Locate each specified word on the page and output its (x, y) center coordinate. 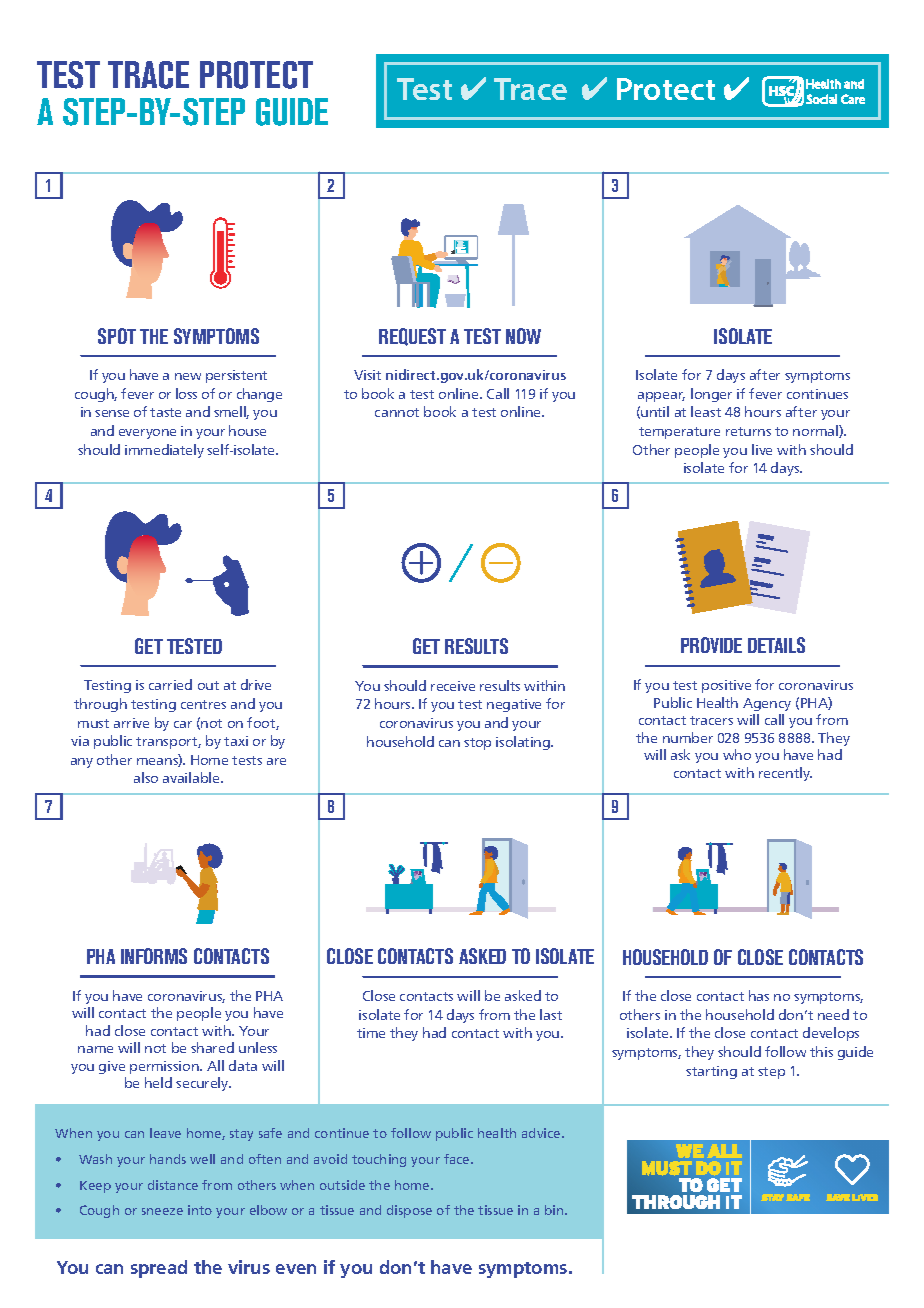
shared (212, 1047)
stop (477, 744)
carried (170, 684)
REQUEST (412, 337)
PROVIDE (711, 645)
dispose (409, 1211)
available (192, 777)
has (759, 995)
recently (785, 774)
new (188, 376)
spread (159, 1269)
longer (711, 395)
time (371, 1033)
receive (453, 686)
